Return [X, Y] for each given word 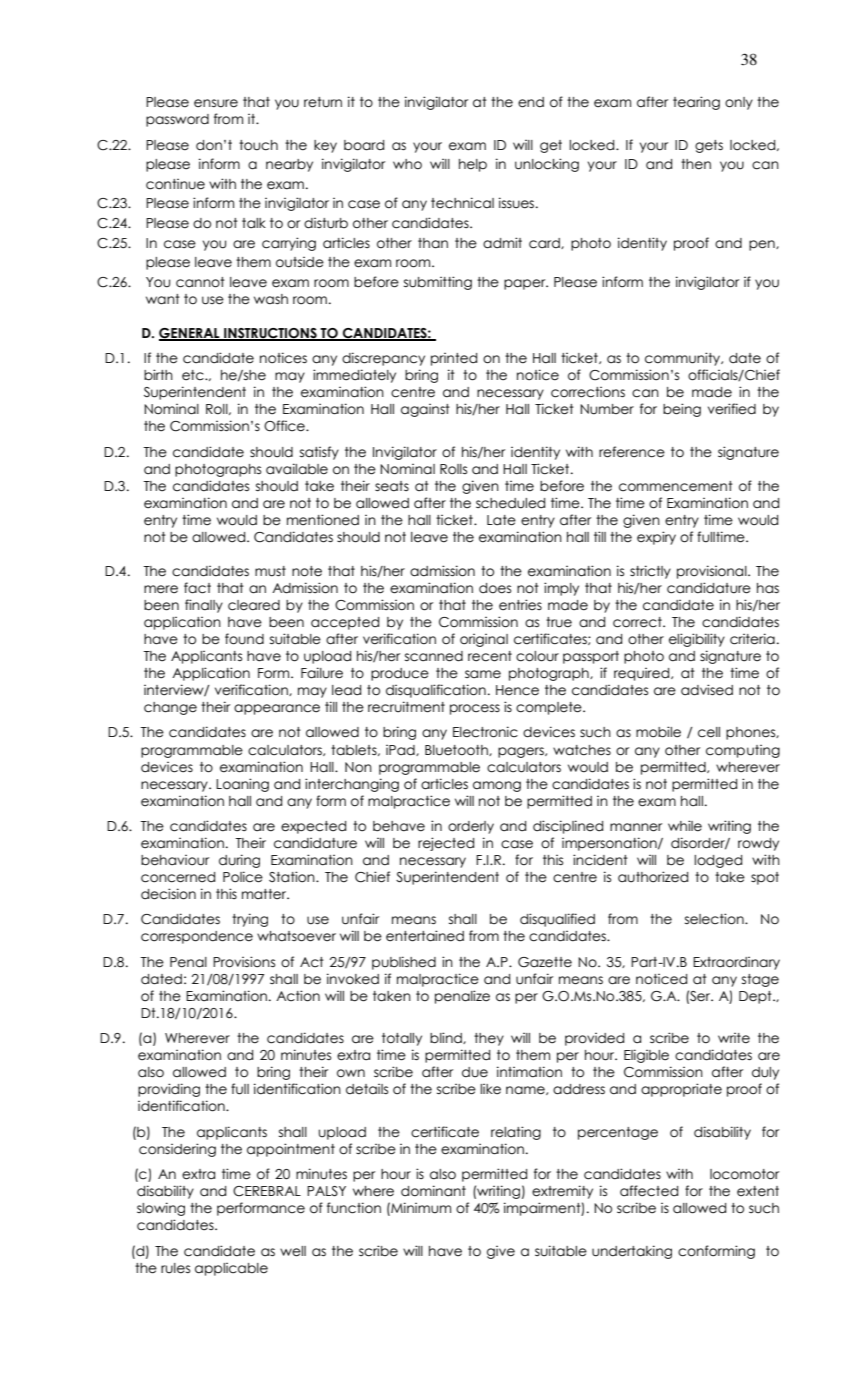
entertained [425, 936]
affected [649, 1191]
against [425, 410]
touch [258, 145]
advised [707, 690]
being [682, 410]
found [244, 639]
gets [709, 146]
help [473, 165]
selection [715, 919]
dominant [433, 1191]
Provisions [244, 962]
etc [194, 375]
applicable [231, 1269]
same [483, 674]
